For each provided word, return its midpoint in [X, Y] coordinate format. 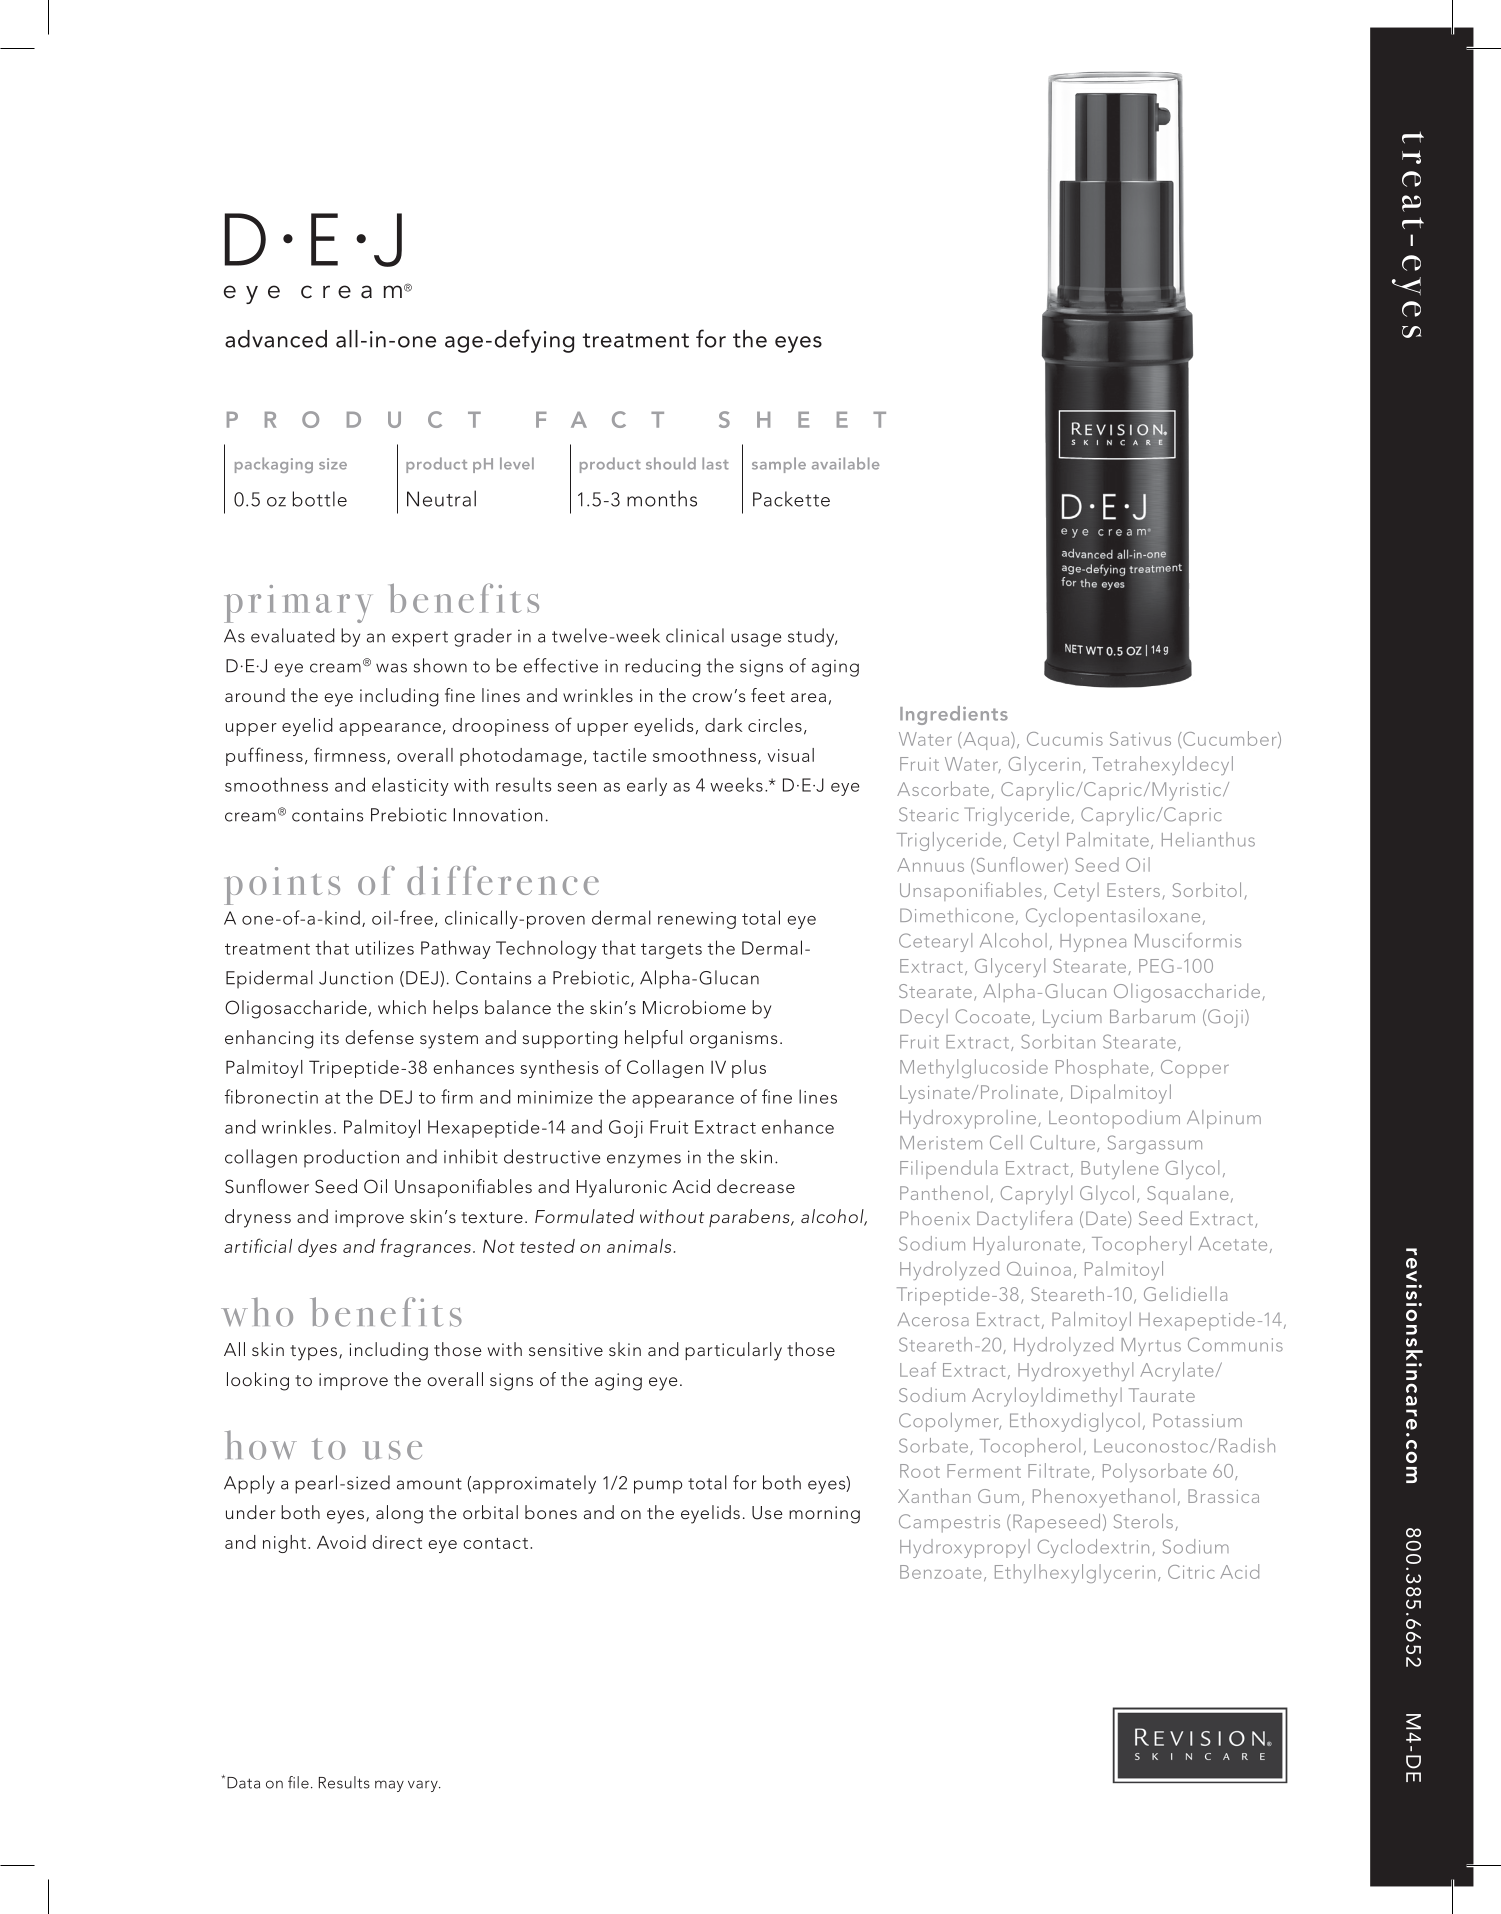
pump [658, 1487]
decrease [756, 1186]
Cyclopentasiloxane [1113, 917]
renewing [697, 920]
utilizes [385, 947]
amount [429, 1484]
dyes [317, 1248]
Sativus [1140, 739]
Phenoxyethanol [1104, 1498]
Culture [1062, 1142]
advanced [276, 339]
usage [756, 640]
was [391, 668]
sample [779, 465]
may [389, 1786]
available [845, 463]
